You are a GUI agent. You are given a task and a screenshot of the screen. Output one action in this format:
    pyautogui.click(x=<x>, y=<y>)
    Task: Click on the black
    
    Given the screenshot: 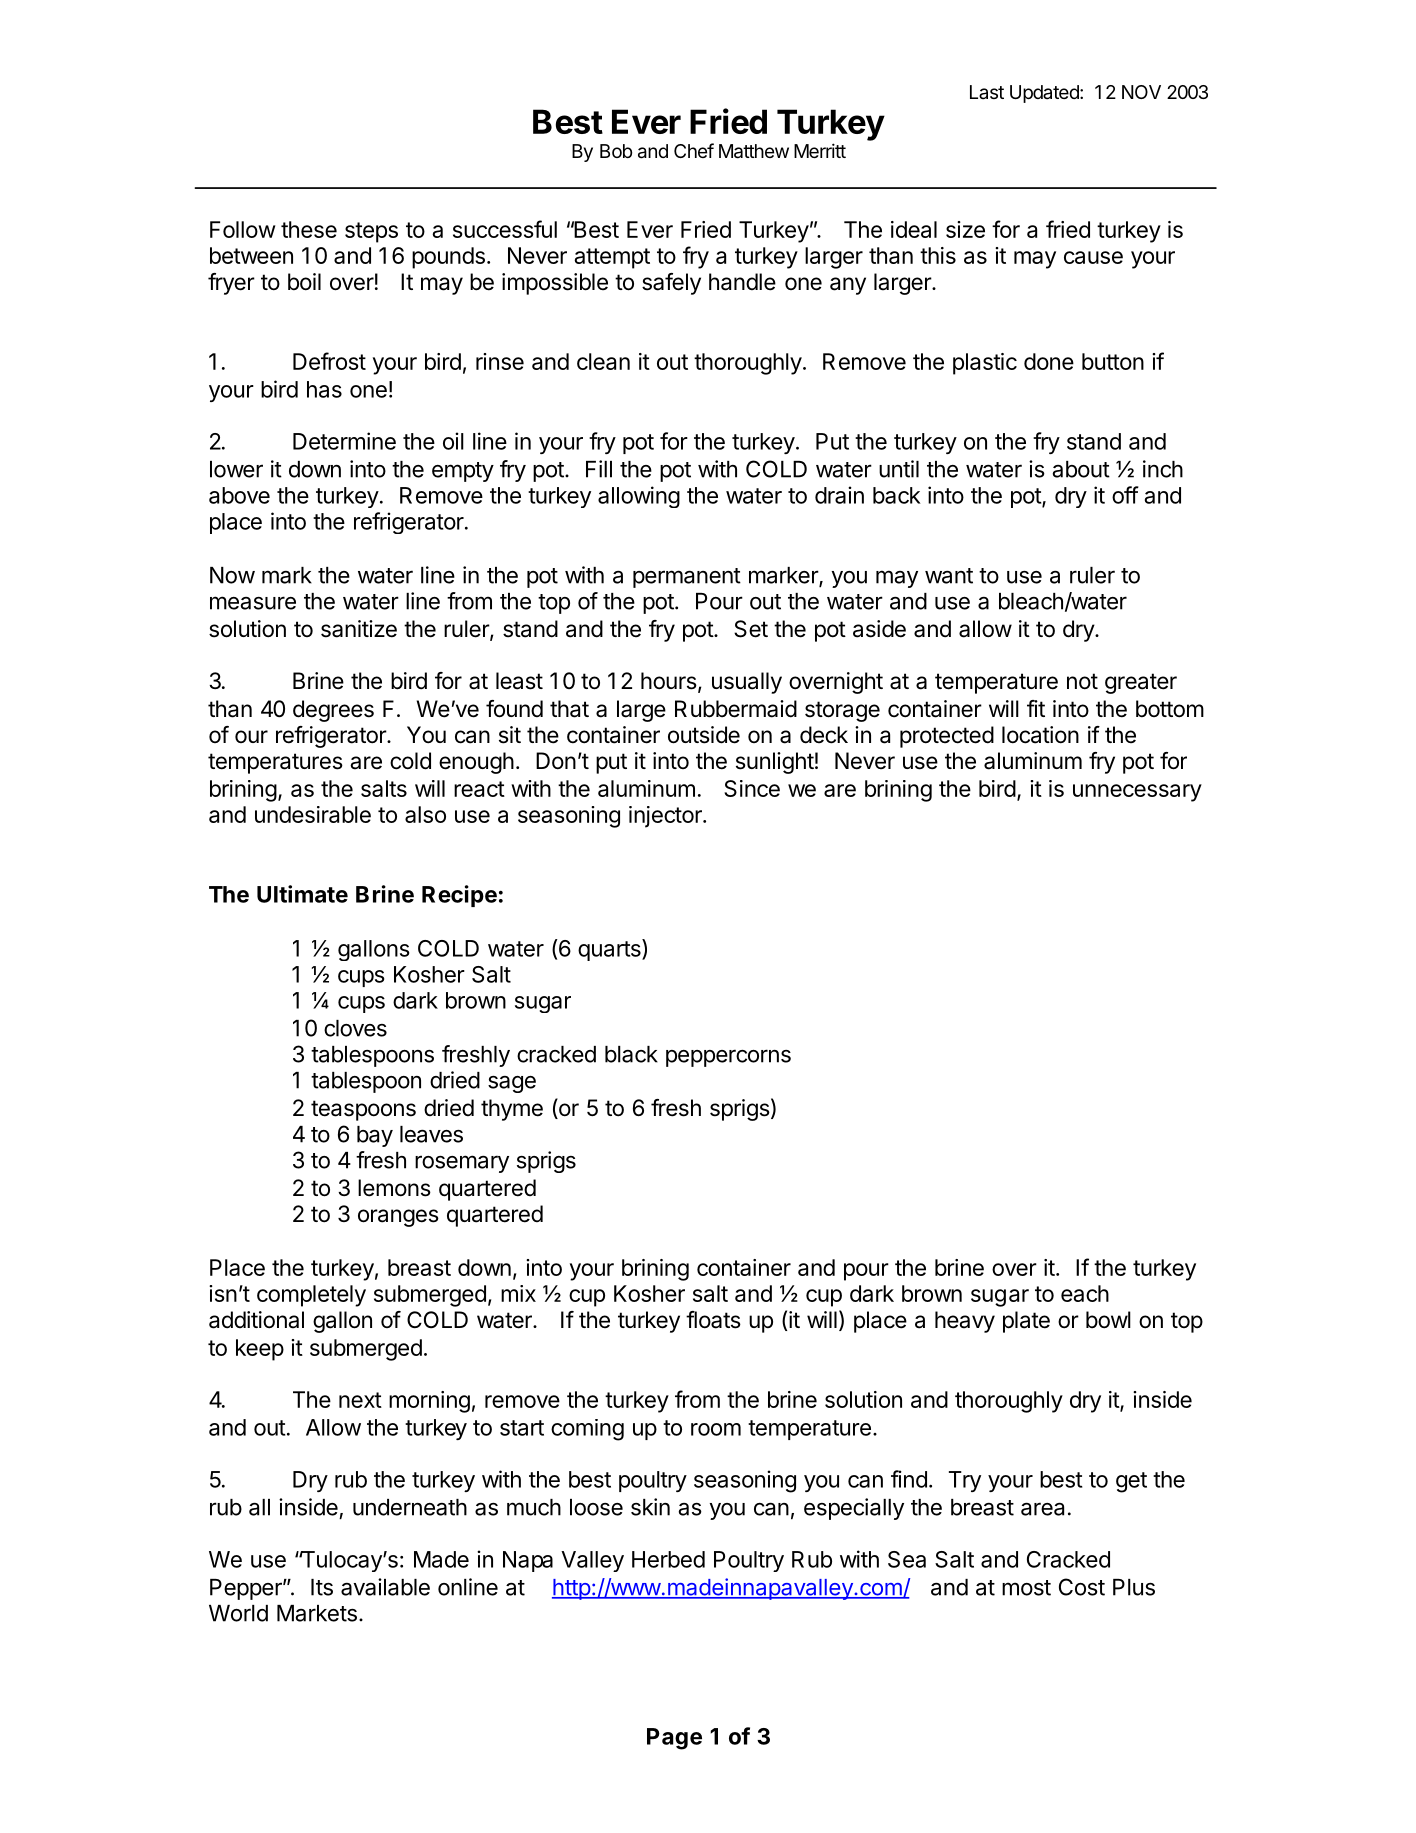 What is the action you would take?
    pyautogui.click(x=631, y=1054)
